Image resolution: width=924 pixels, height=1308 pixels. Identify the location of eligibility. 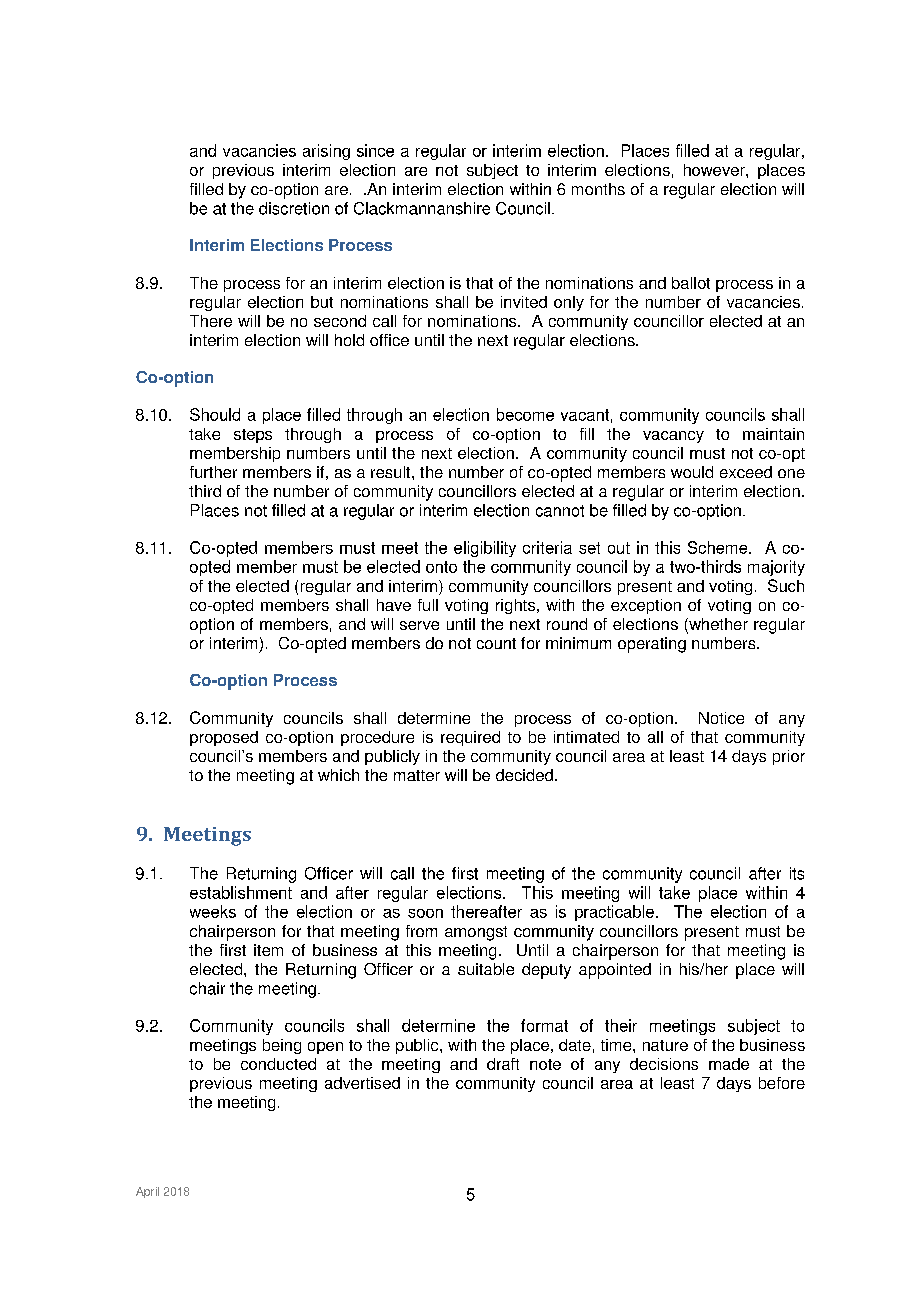
(485, 549).
